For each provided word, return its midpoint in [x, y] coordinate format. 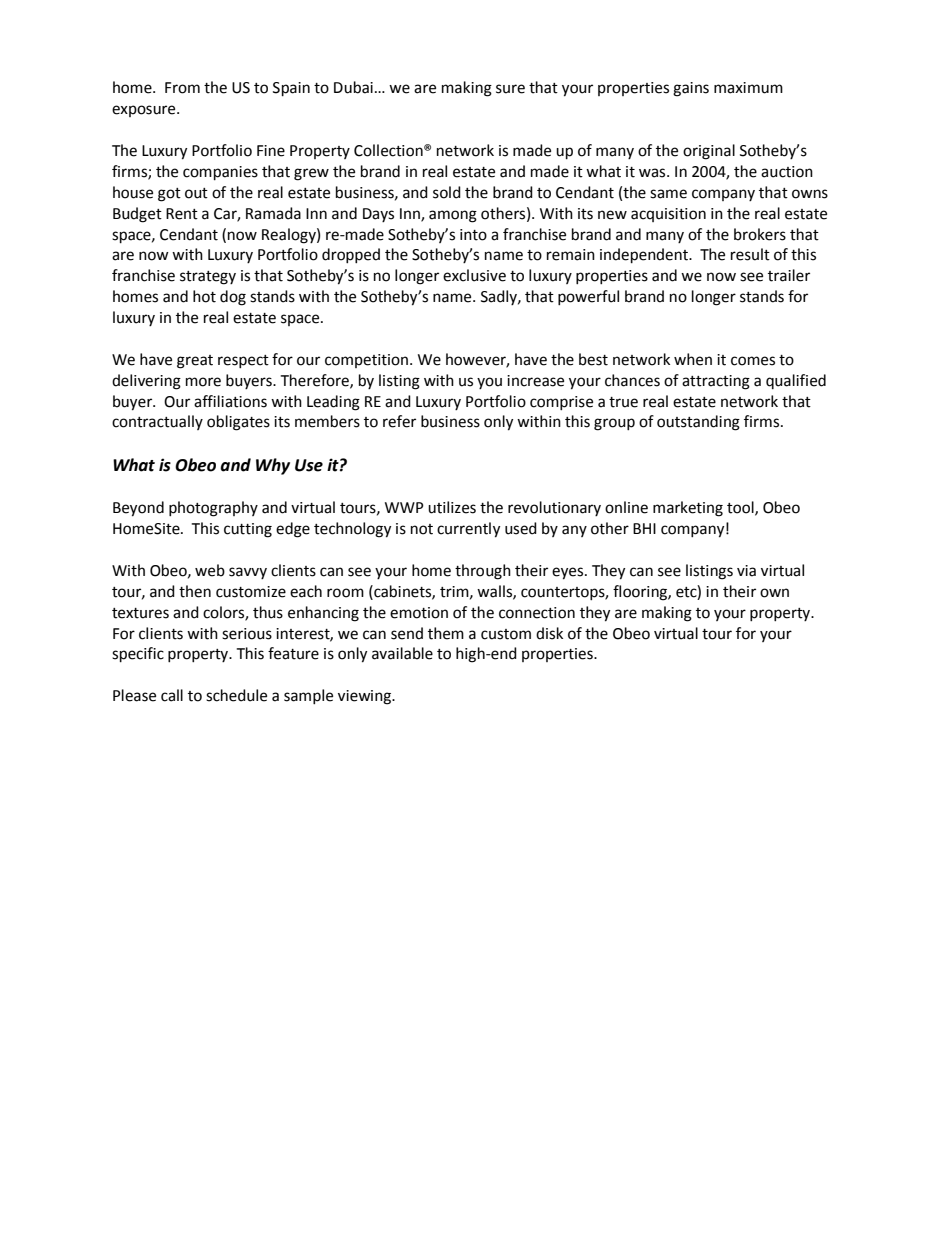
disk [549, 633]
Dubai [353, 87]
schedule [236, 695]
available [402, 653]
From [182, 88]
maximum [748, 88]
